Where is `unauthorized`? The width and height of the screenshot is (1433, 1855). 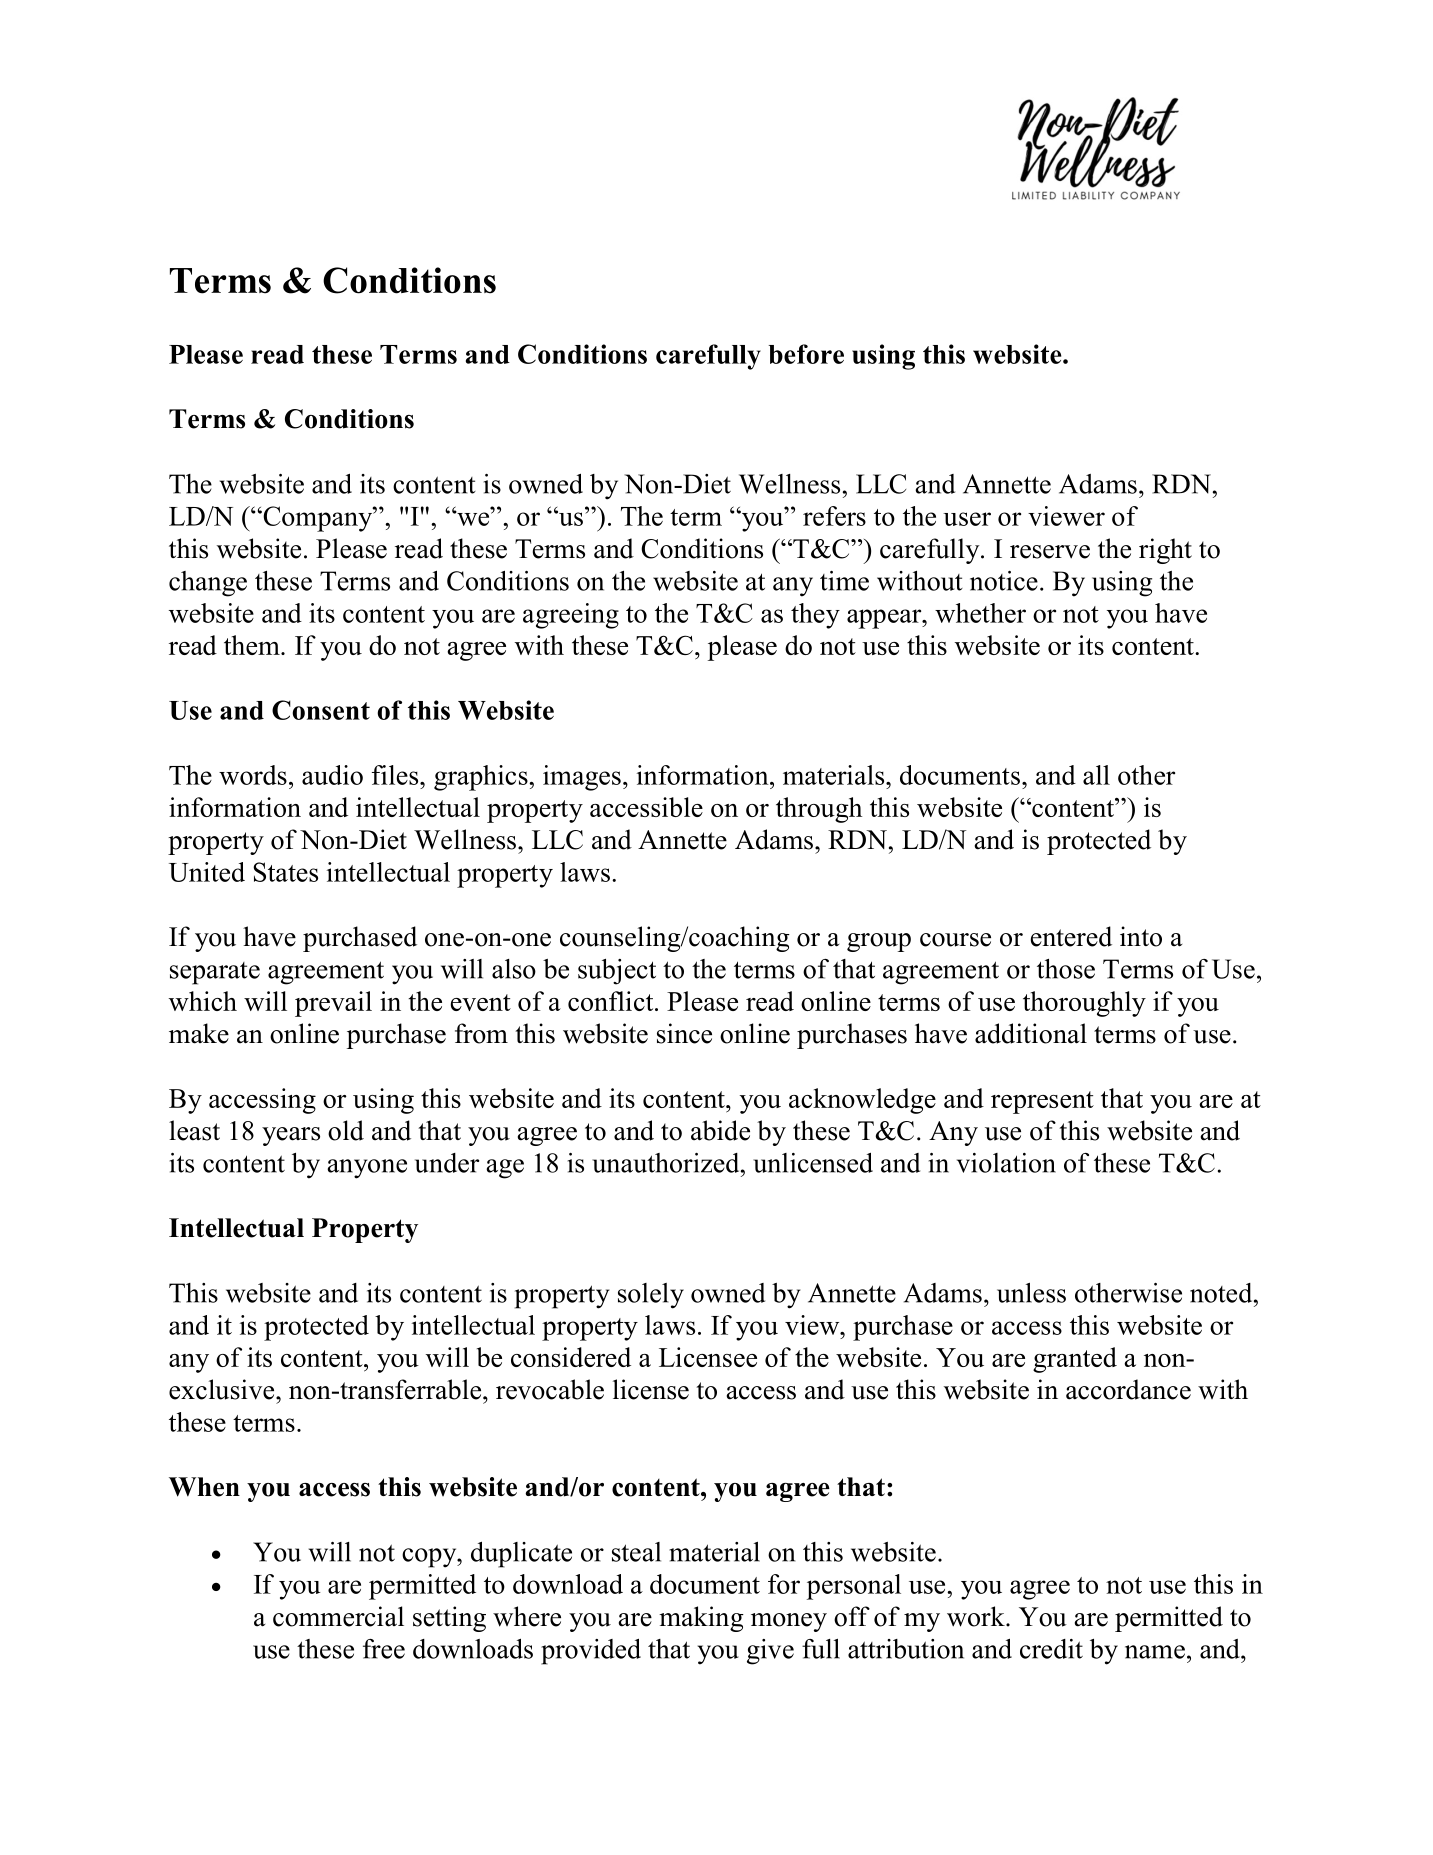
unauthorized is located at coordinates (667, 1163).
